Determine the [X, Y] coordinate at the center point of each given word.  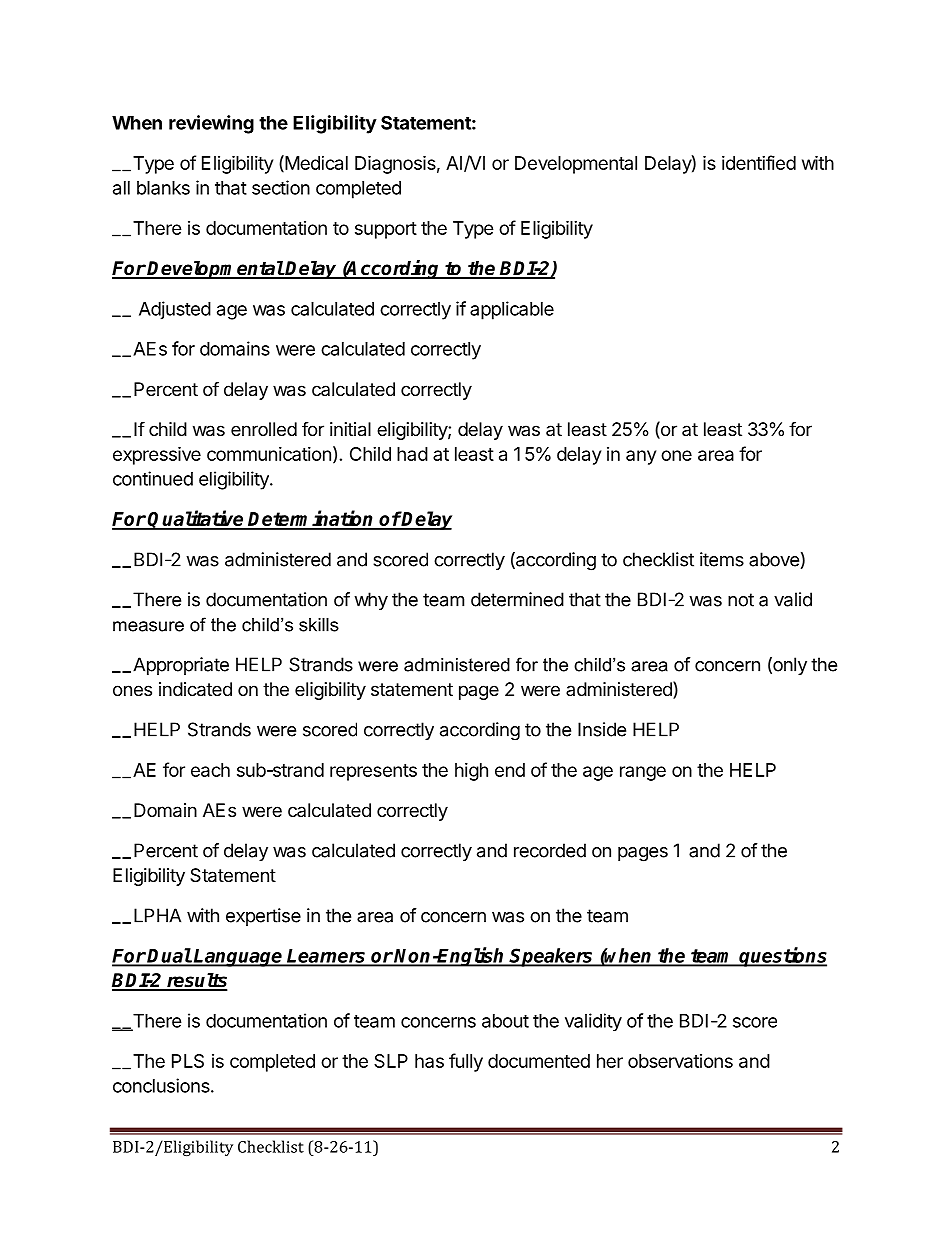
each [210, 770]
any [641, 457]
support [386, 230]
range [643, 773]
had [412, 454]
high [471, 772]
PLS [188, 1061]
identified [759, 162]
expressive [157, 455]
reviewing [211, 124]
